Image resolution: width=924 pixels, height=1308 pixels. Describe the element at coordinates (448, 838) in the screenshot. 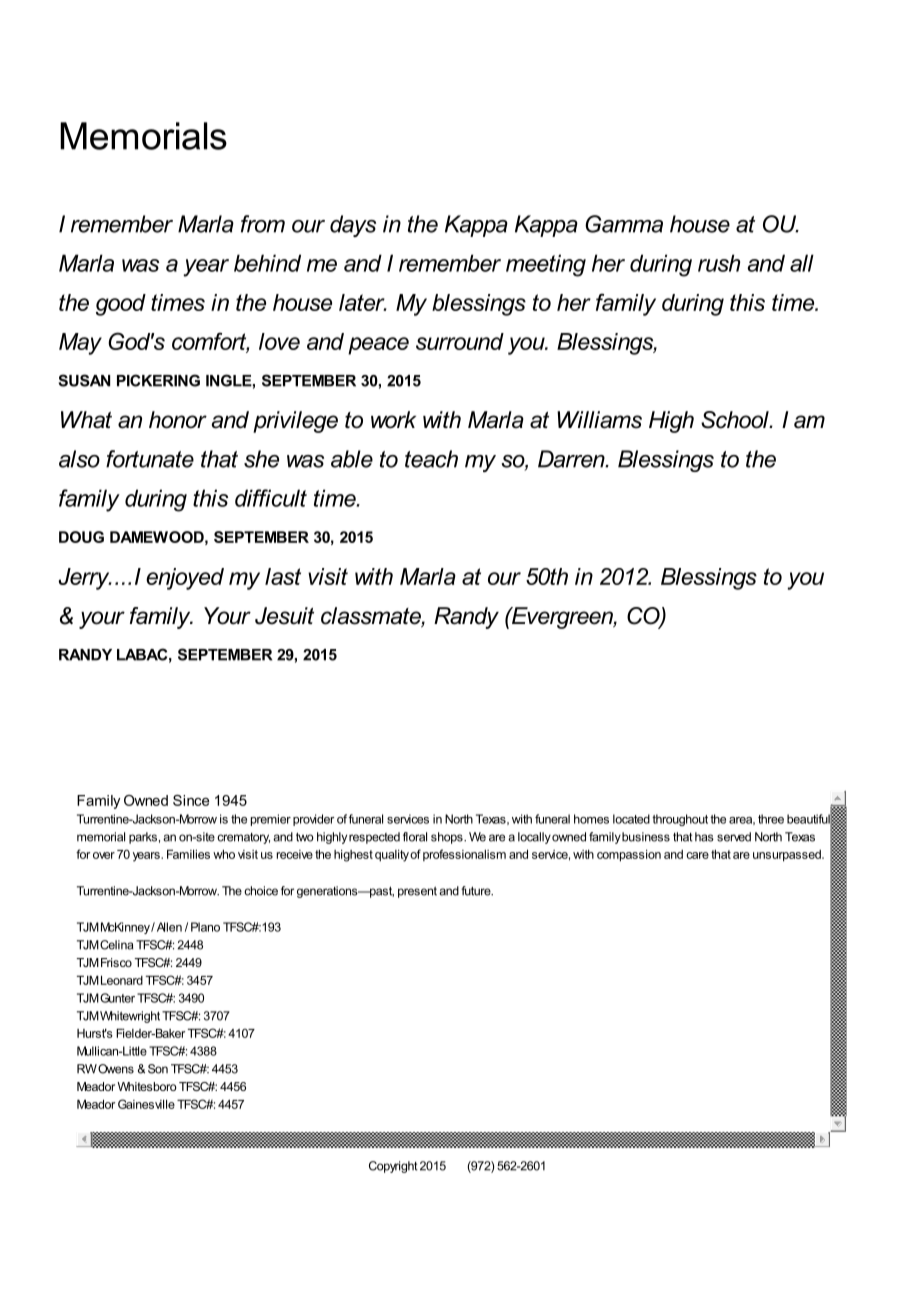

I see `shops` at that location.
